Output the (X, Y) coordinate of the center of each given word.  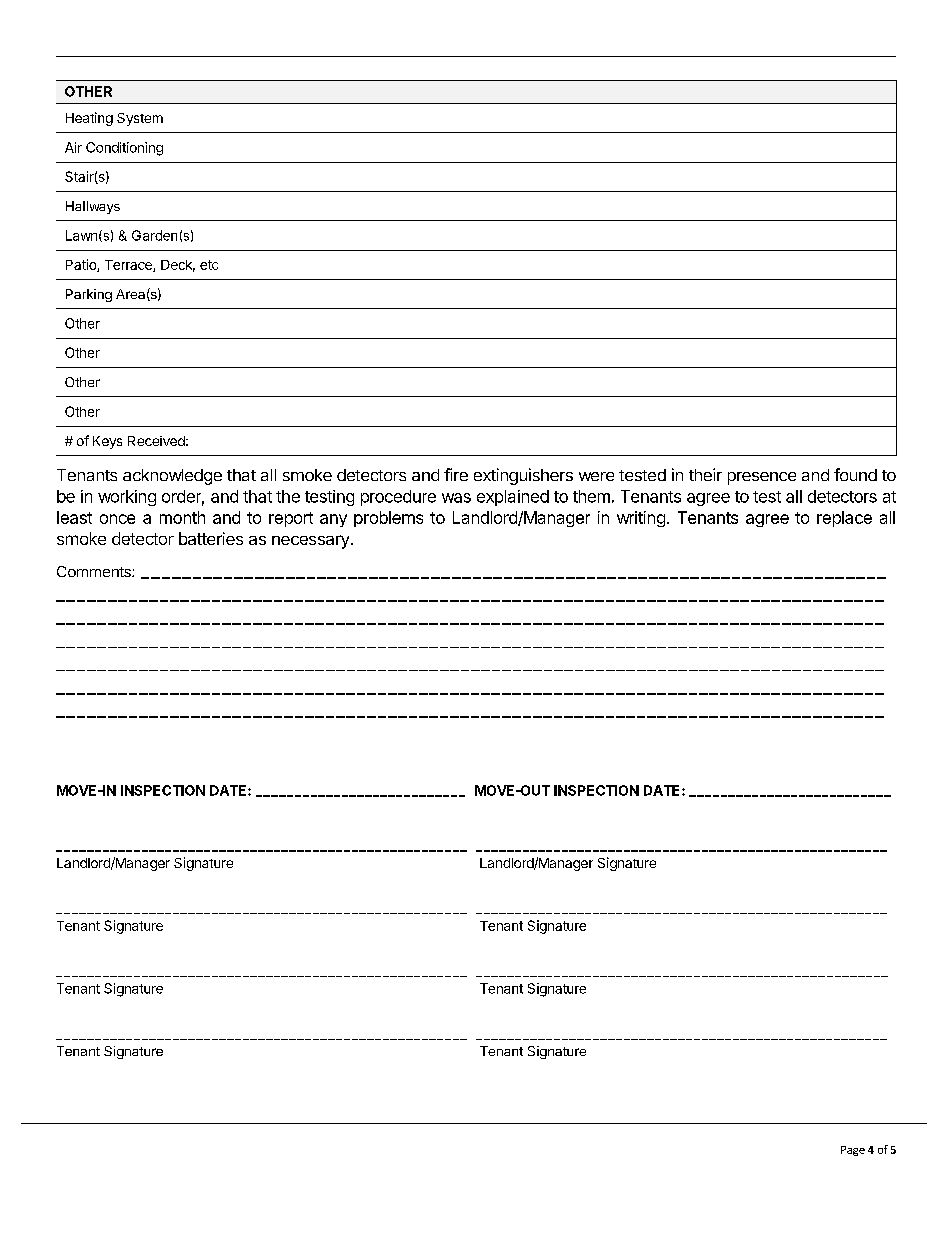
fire (456, 474)
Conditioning (124, 149)
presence (762, 478)
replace (844, 519)
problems (388, 519)
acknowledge (172, 477)
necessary (310, 542)
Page (853, 1151)
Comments (95, 571)
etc (209, 265)
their (705, 474)
